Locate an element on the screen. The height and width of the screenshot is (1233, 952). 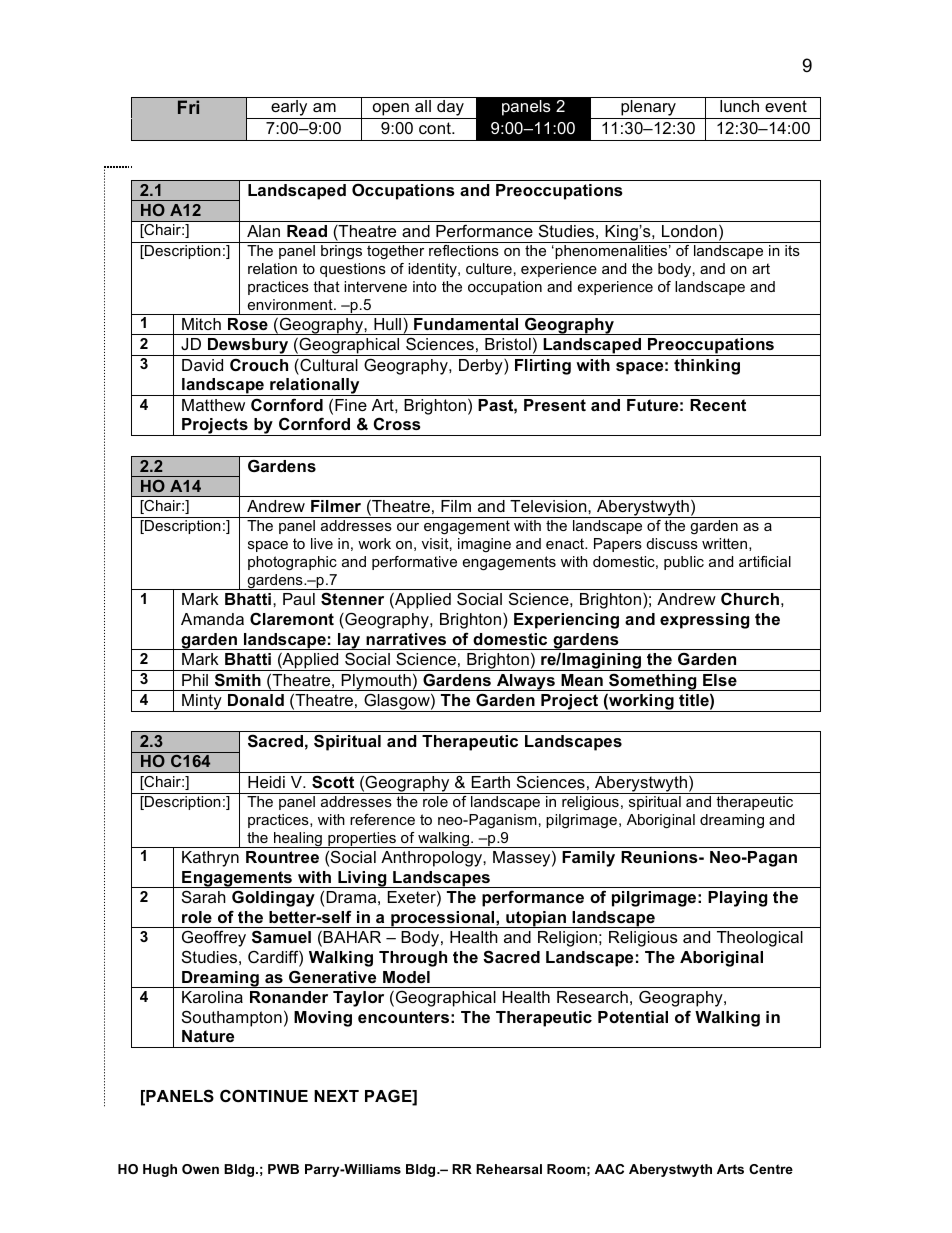
photographic is located at coordinates (292, 563).
